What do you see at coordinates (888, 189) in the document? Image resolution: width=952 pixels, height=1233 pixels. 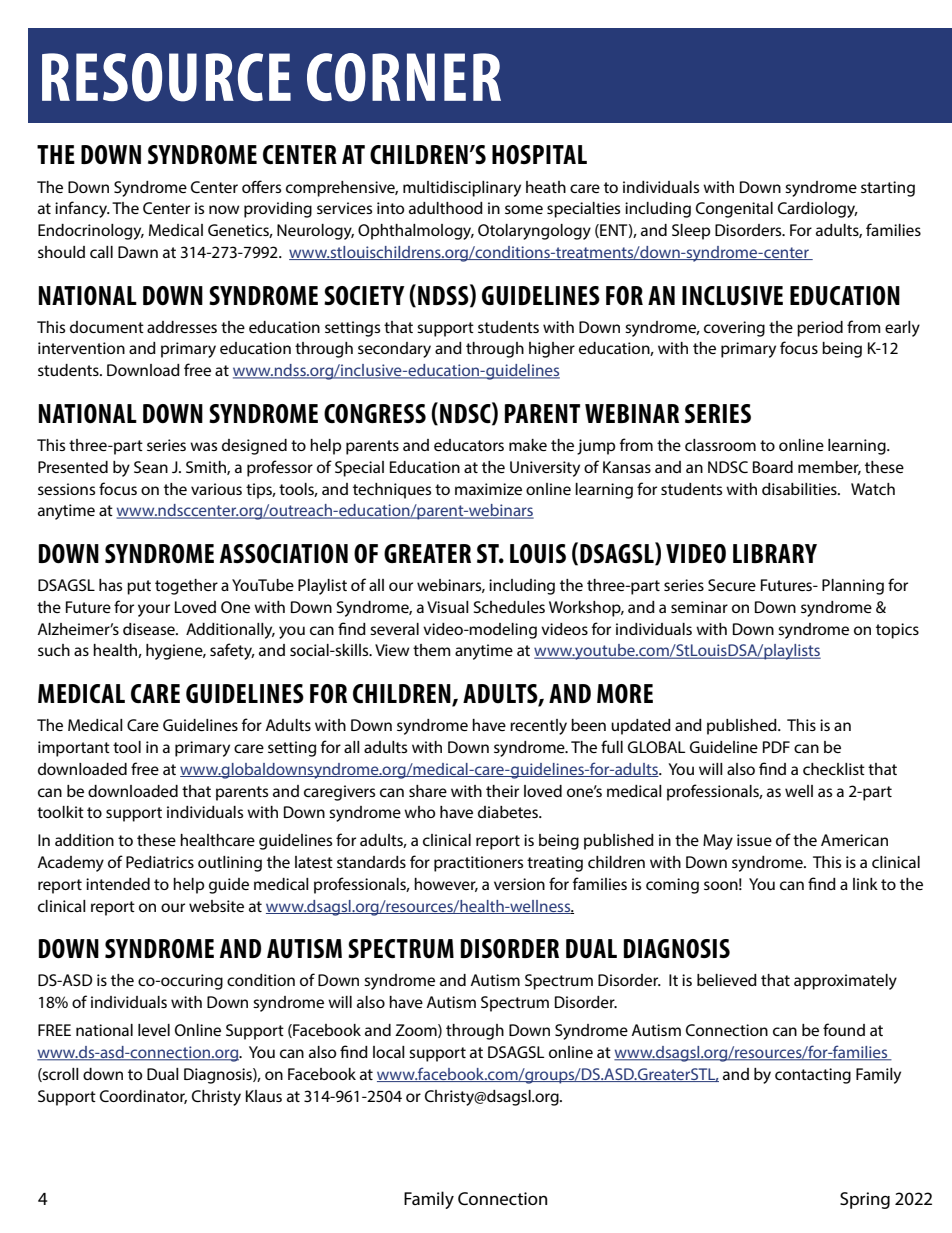 I see `starting` at bounding box center [888, 189].
